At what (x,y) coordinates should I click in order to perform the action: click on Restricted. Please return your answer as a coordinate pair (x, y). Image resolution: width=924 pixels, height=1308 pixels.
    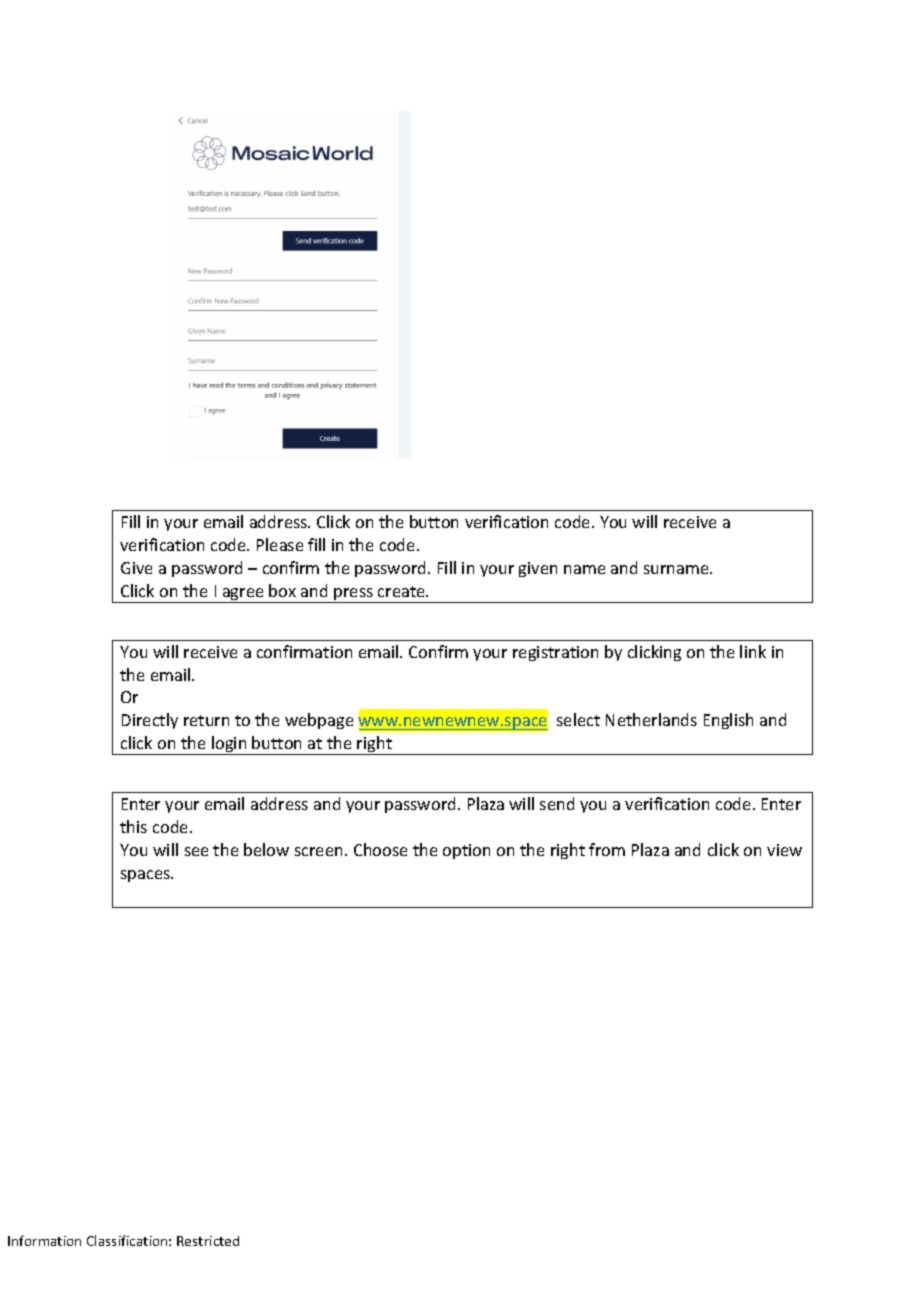
    Looking at the image, I should click on (208, 1241).
